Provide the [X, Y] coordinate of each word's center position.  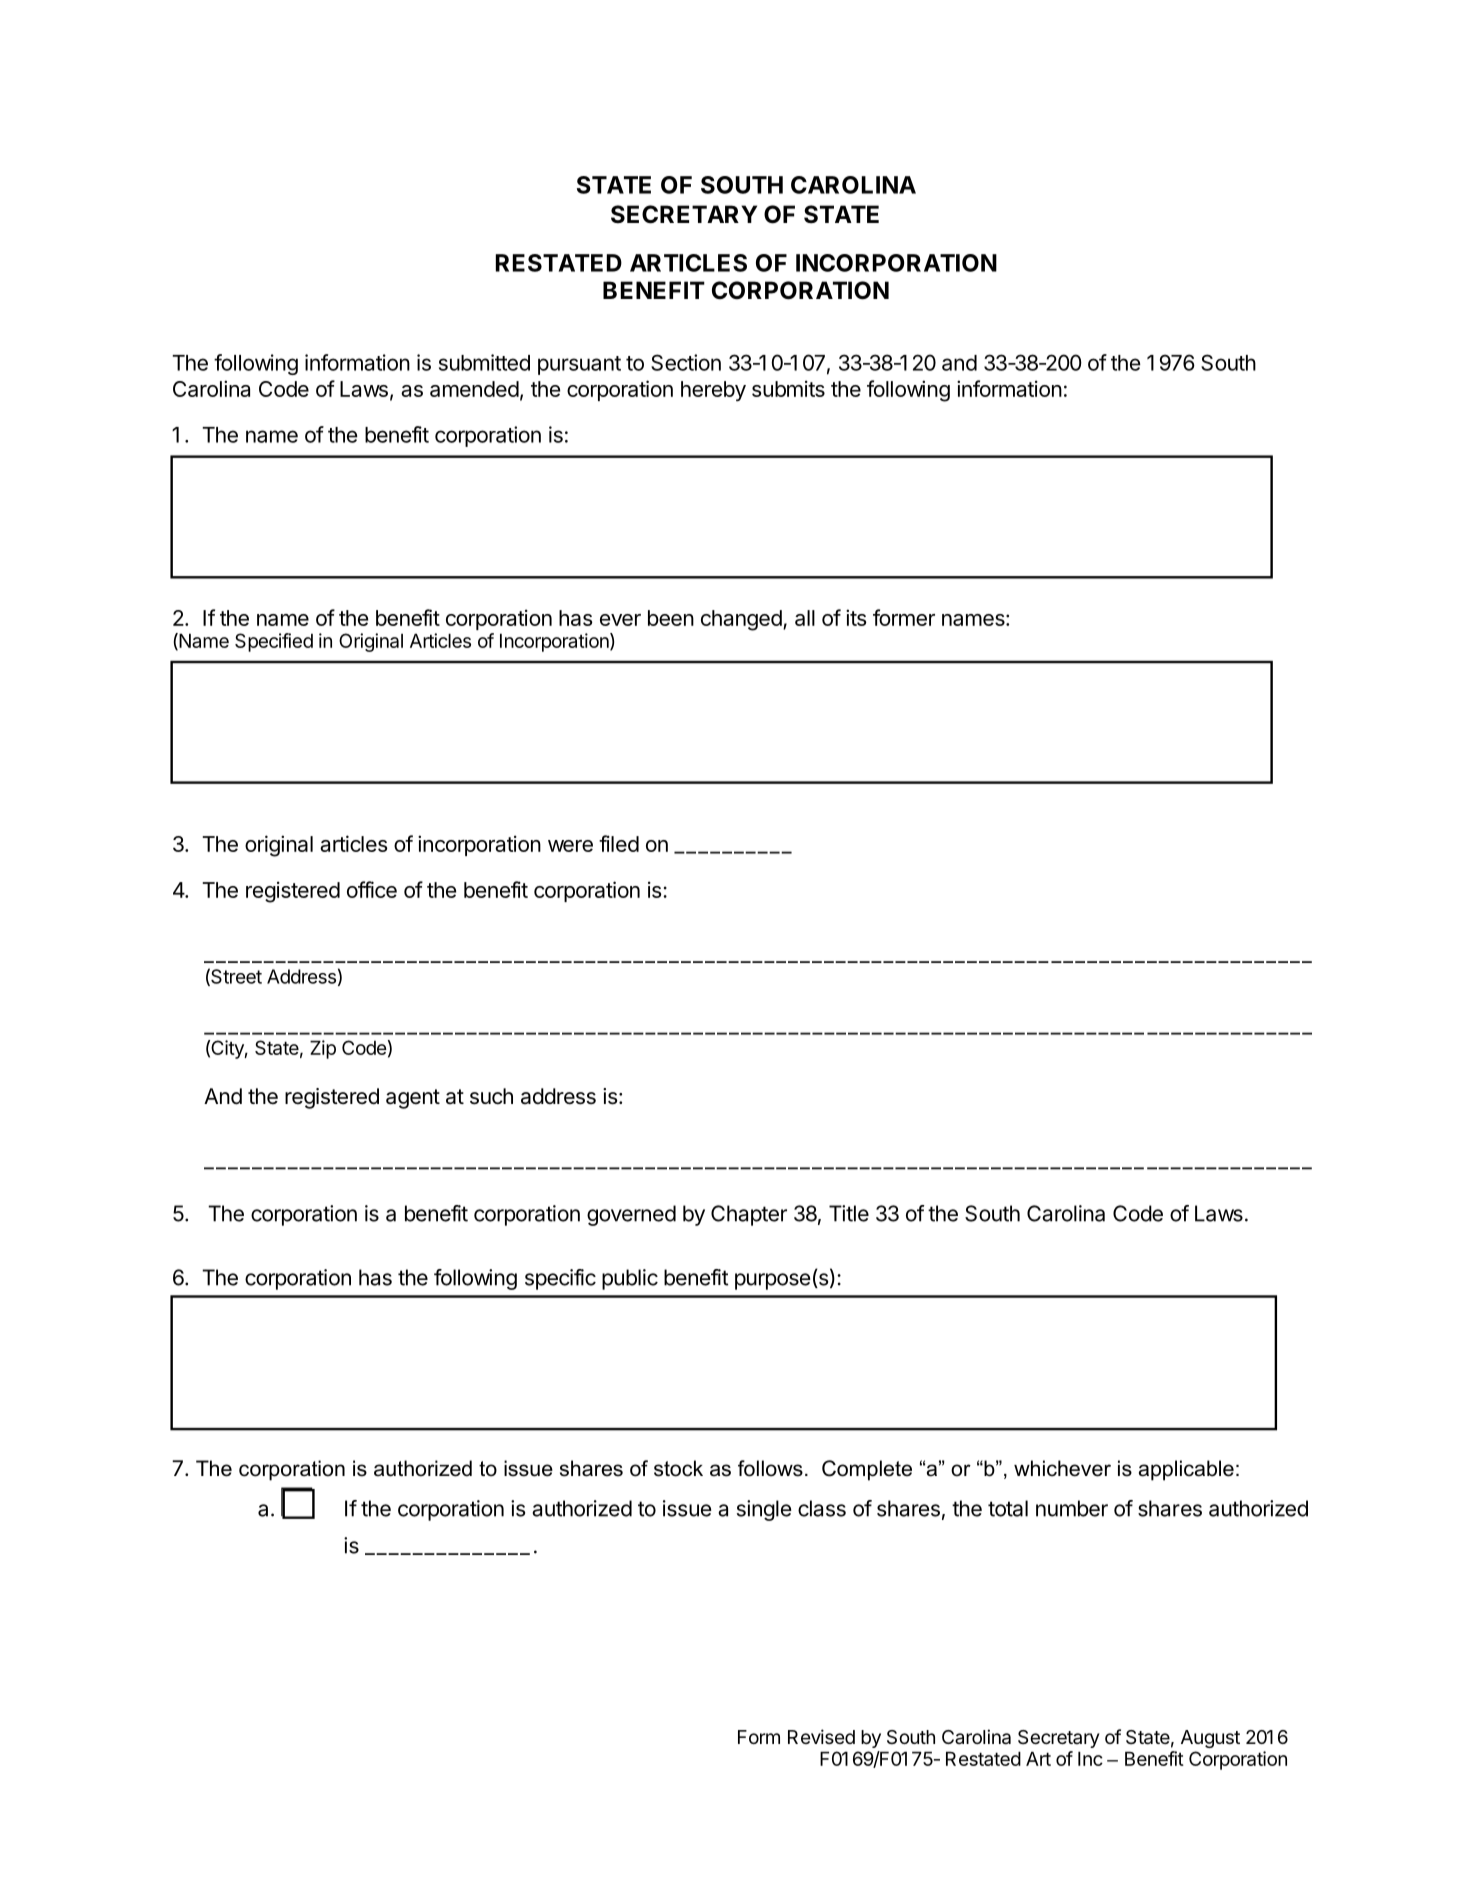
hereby [713, 391]
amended [474, 389]
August [1210, 1739]
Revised [821, 1736]
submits [788, 388]
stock [678, 1468]
